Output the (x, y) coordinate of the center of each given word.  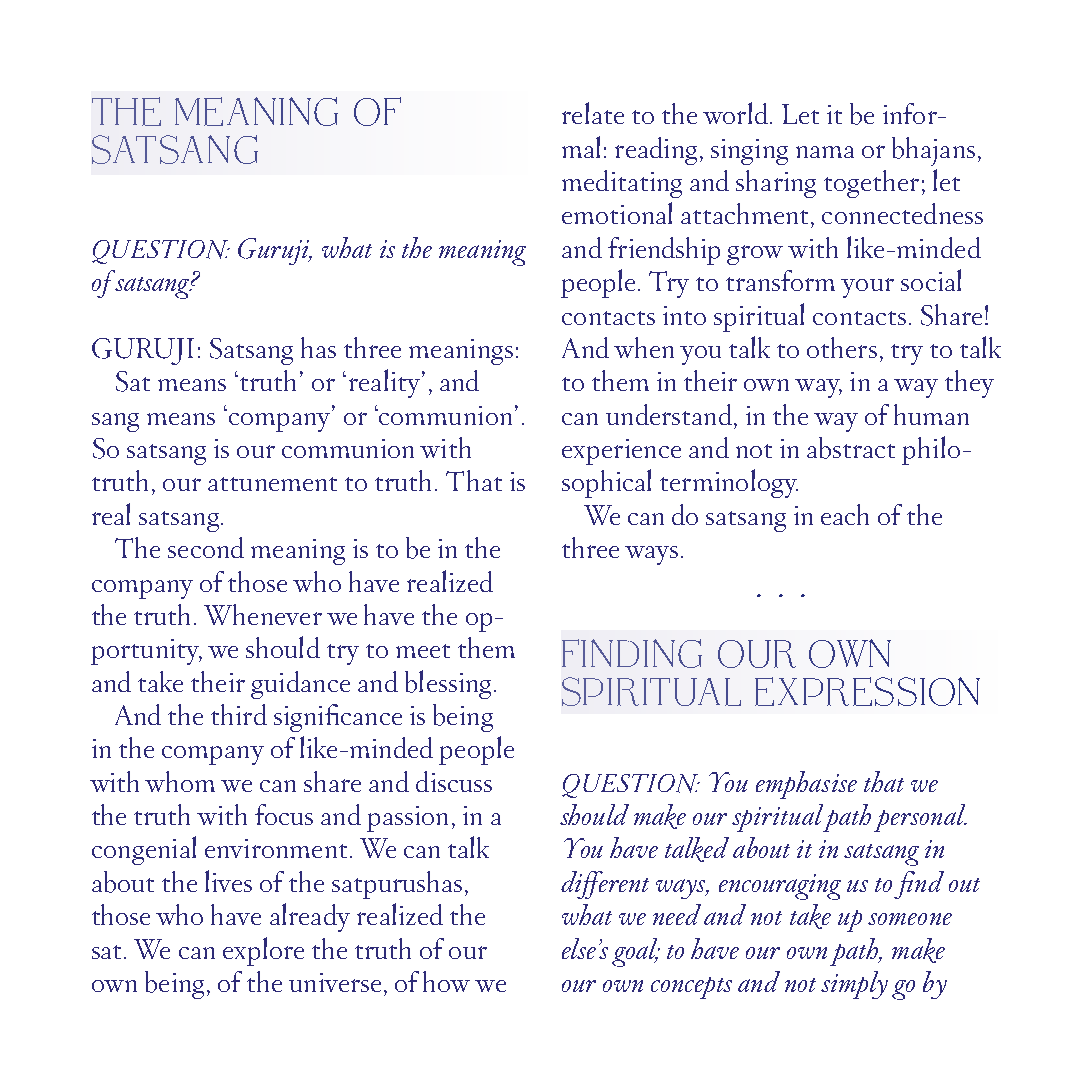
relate (593, 113)
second (206, 547)
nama (825, 152)
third (239, 714)
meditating (622, 184)
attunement (272, 484)
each (845, 514)
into (684, 315)
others (842, 347)
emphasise (806, 785)
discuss (454, 781)
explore (263, 951)
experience (621, 452)
